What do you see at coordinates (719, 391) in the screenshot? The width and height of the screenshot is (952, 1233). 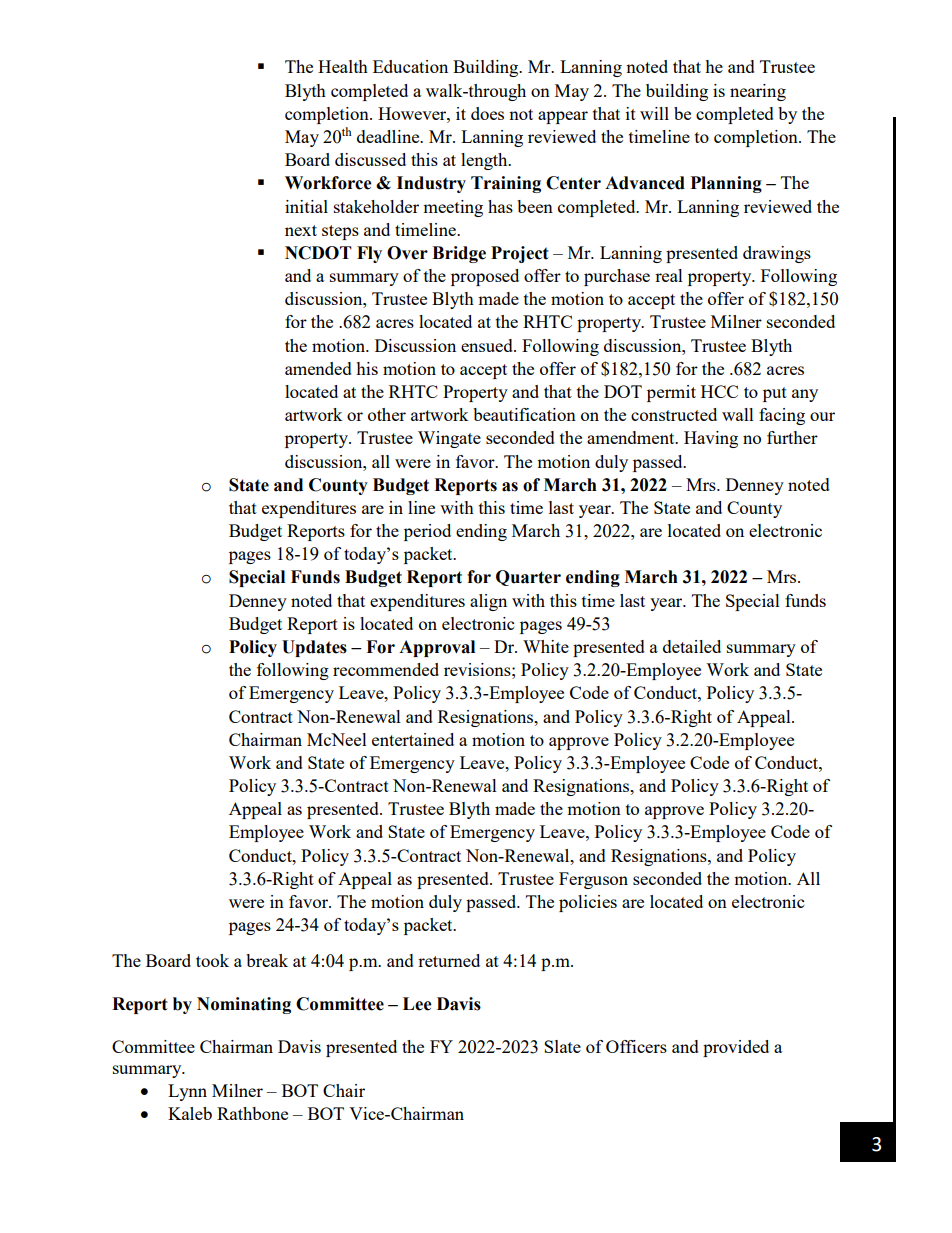 I see `HCC` at bounding box center [719, 391].
